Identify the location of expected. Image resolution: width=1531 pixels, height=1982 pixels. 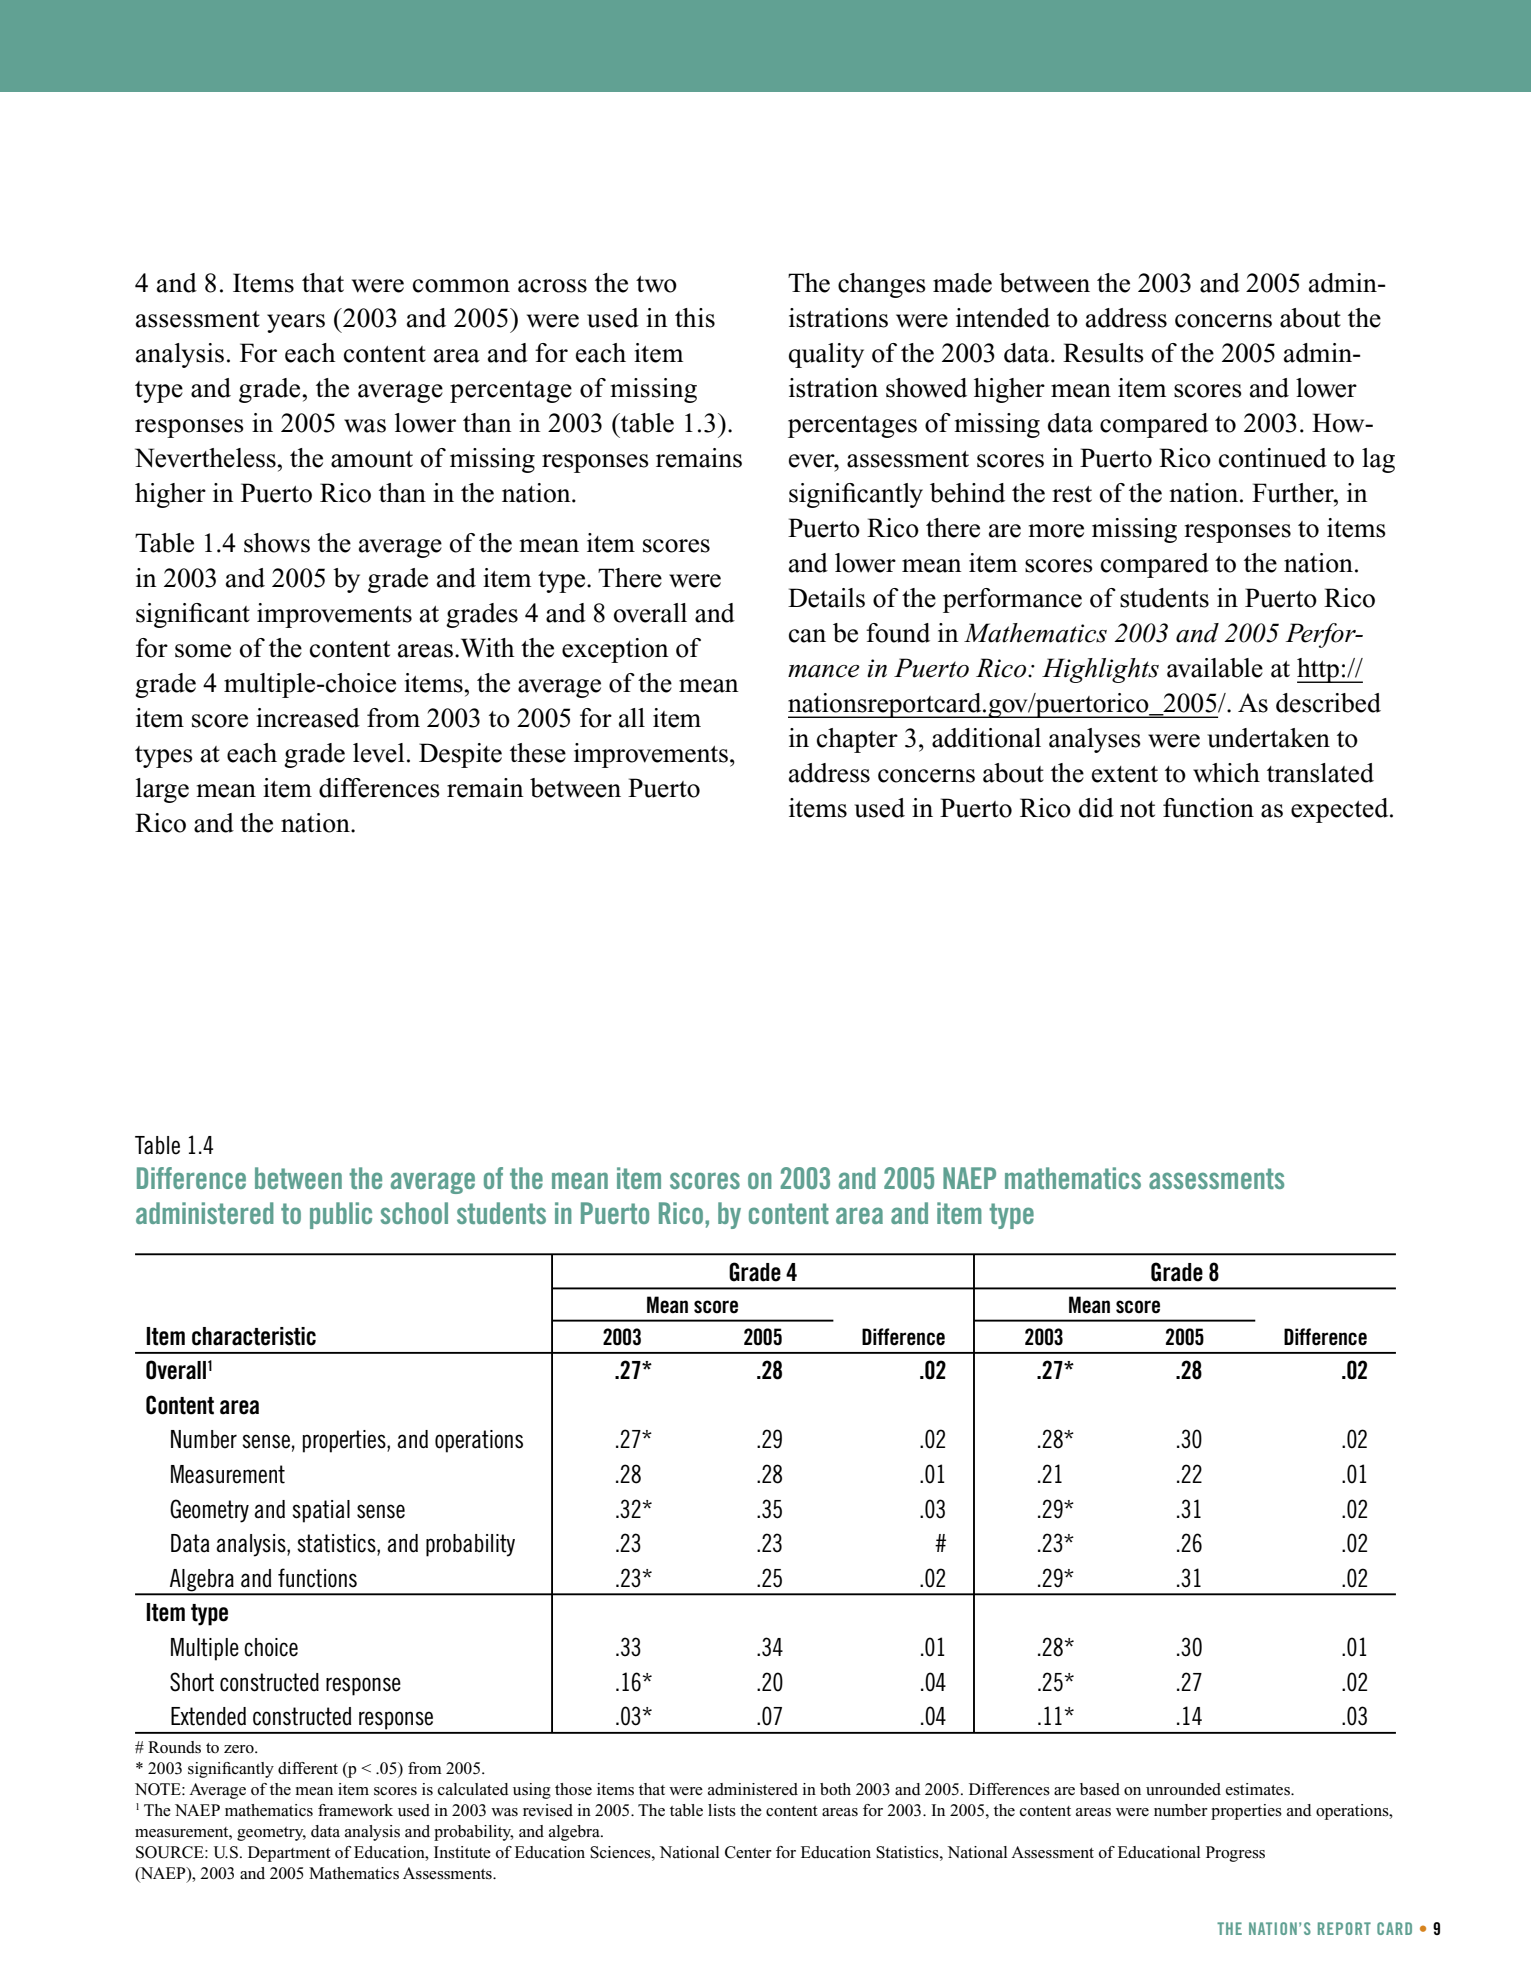
(1341, 810).
